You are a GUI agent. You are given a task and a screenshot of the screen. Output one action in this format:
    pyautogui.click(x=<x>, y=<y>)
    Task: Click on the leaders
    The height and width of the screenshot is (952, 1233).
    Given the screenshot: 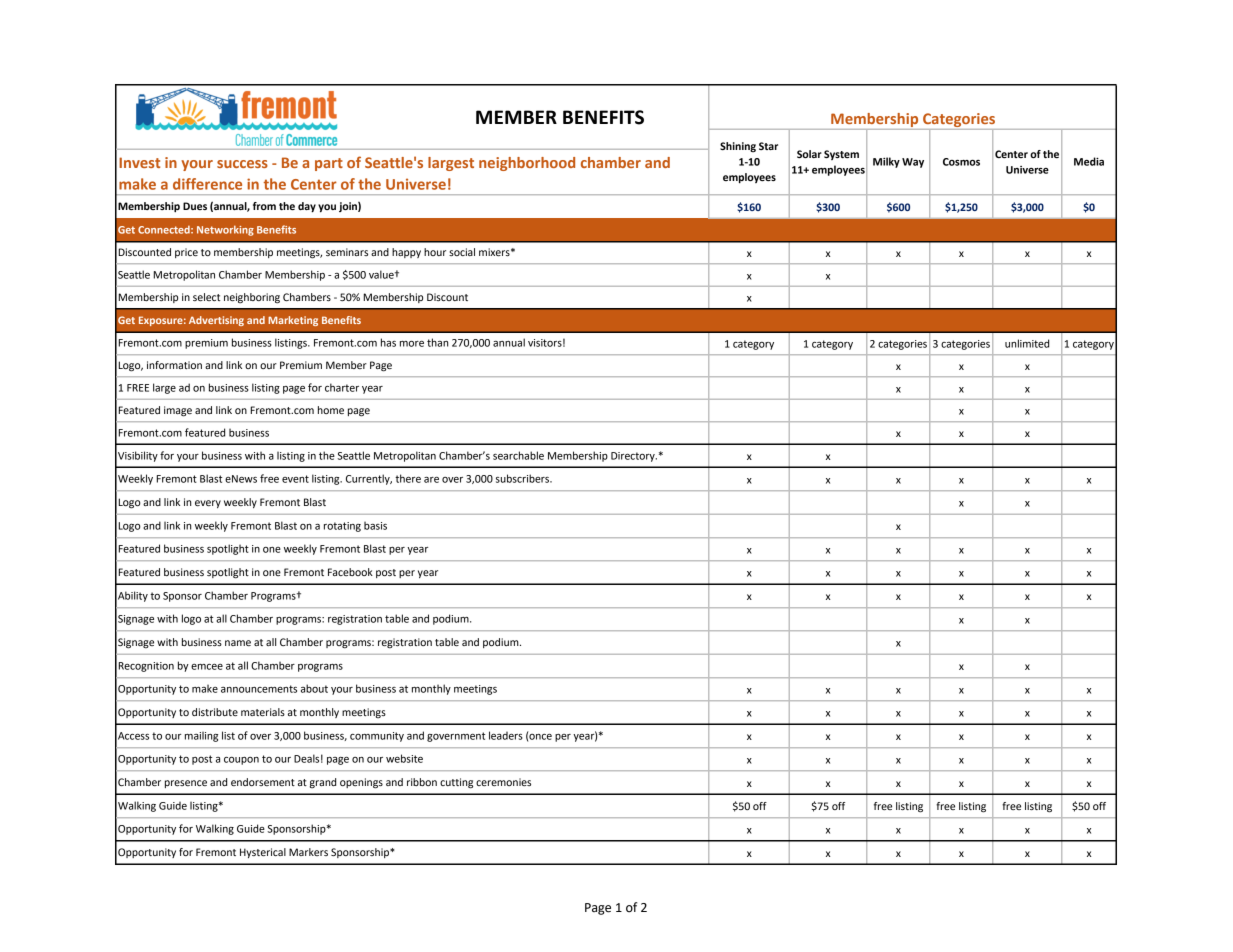 What is the action you would take?
    pyautogui.click(x=506, y=735)
